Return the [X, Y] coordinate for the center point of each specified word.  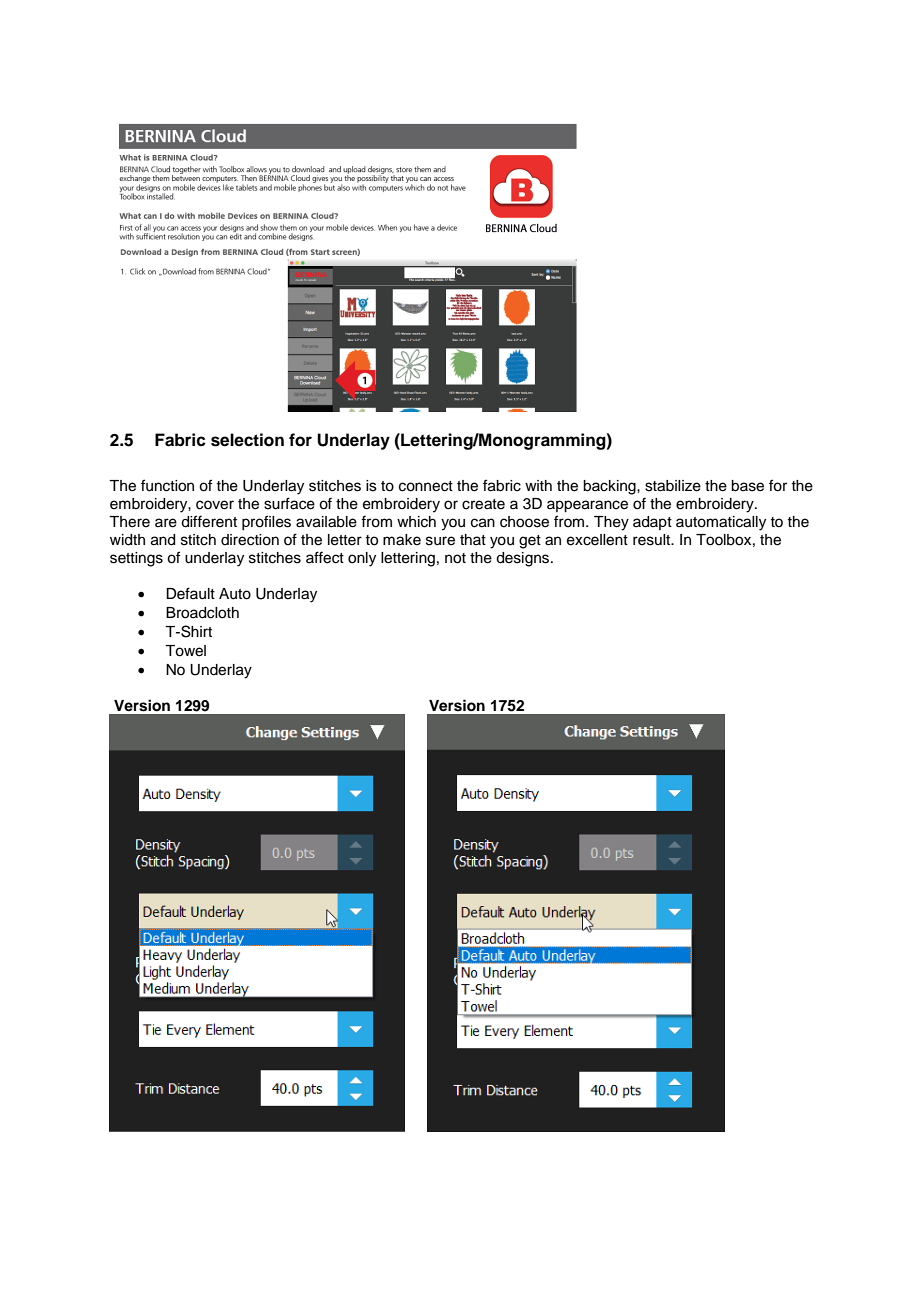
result [653, 540]
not [455, 558]
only [362, 559]
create [483, 504]
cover [215, 505]
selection [247, 440]
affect [325, 557]
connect [426, 486]
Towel [185, 651]
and [163, 540]
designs [524, 559]
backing [610, 487]
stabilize [673, 486]
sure [440, 541]
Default [190, 593]
